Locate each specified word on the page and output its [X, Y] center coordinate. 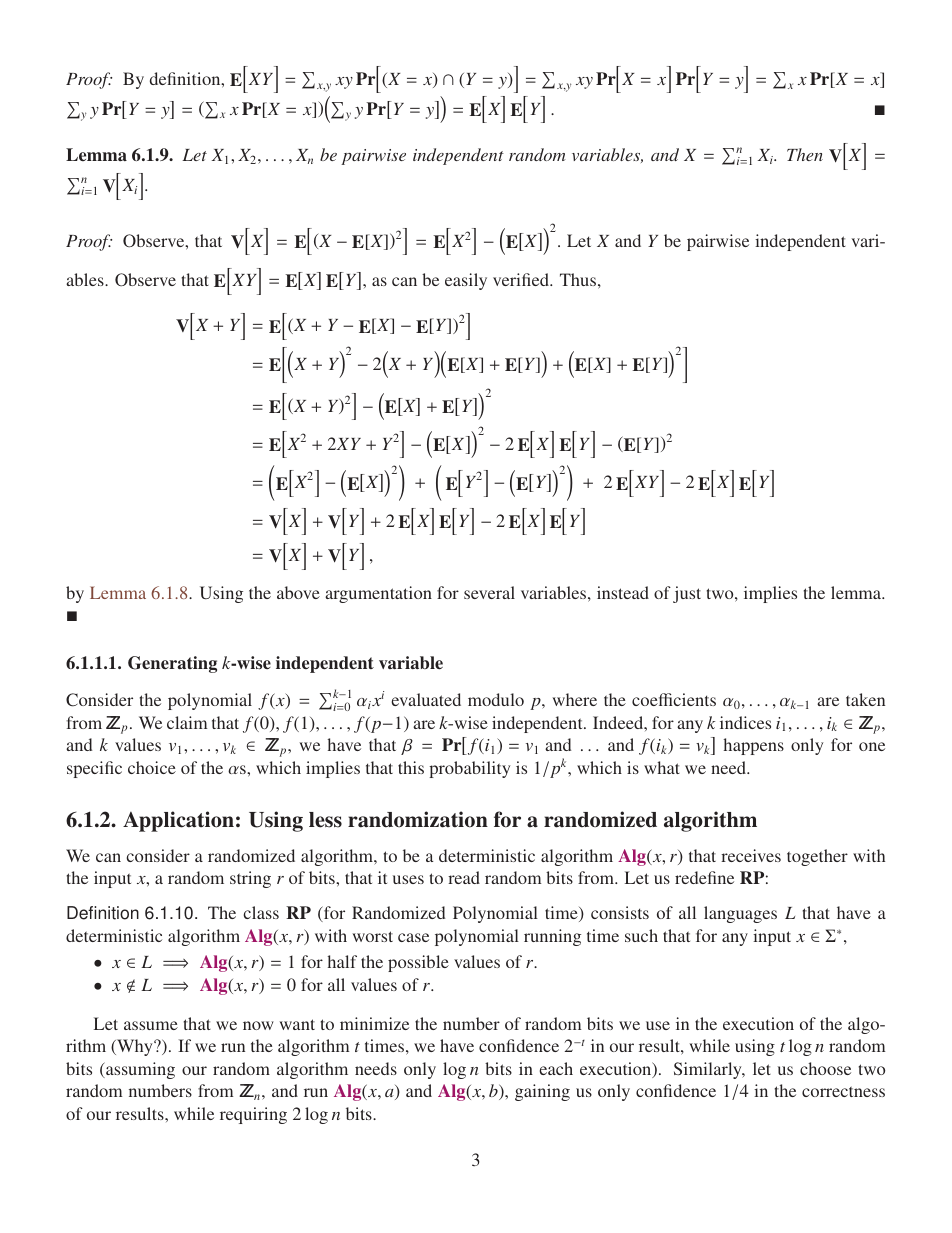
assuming [139, 1070]
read [464, 877]
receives [751, 855]
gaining [542, 1092]
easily [466, 281]
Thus [578, 279]
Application [178, 821]
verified [522, 279]
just [687, 594]
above [298, 592]
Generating [172, 664]
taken [865, 699]
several [489, 592]
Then [805, 154]
